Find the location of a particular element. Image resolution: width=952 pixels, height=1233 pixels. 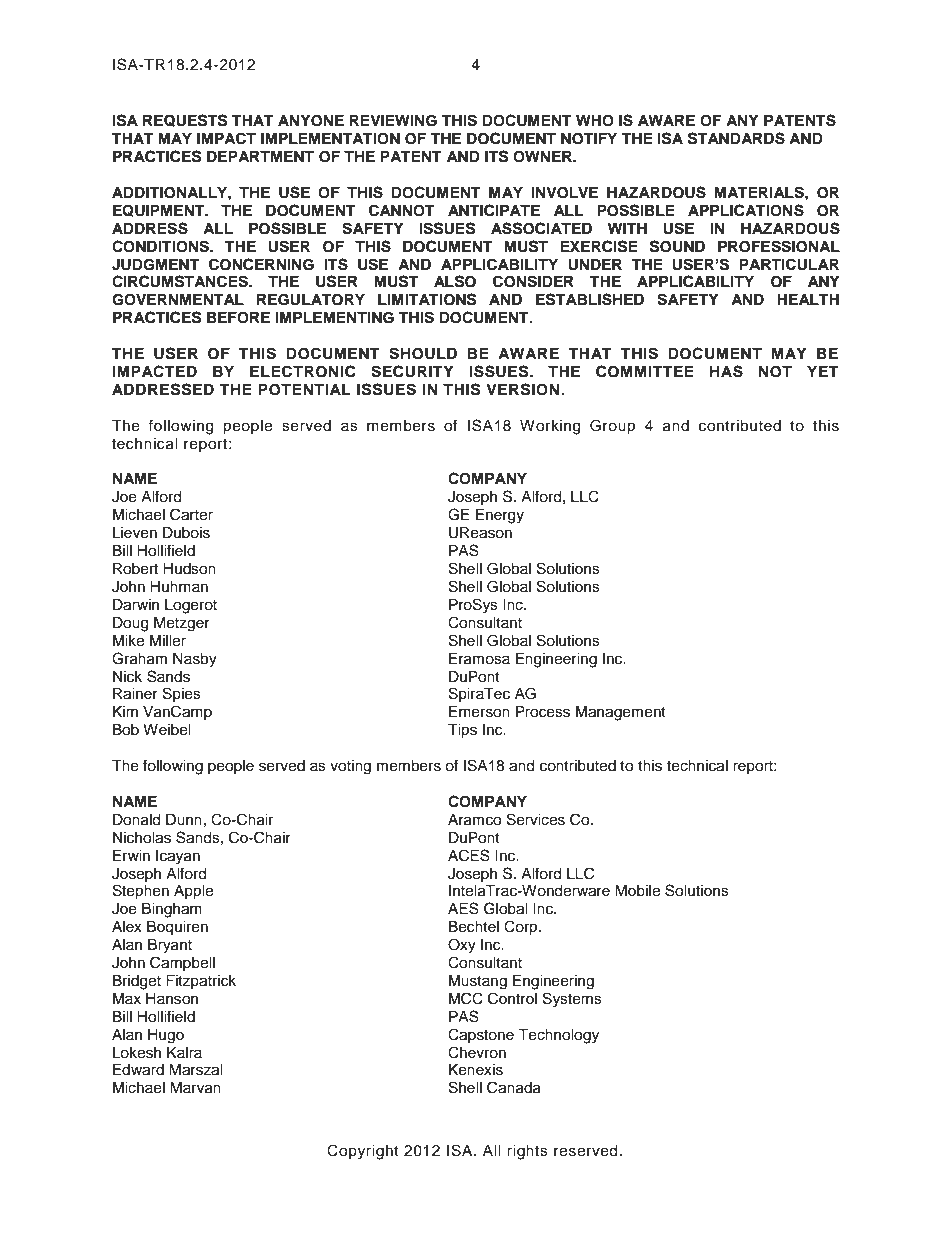

Edward is located at coordinates (138, 1070).
